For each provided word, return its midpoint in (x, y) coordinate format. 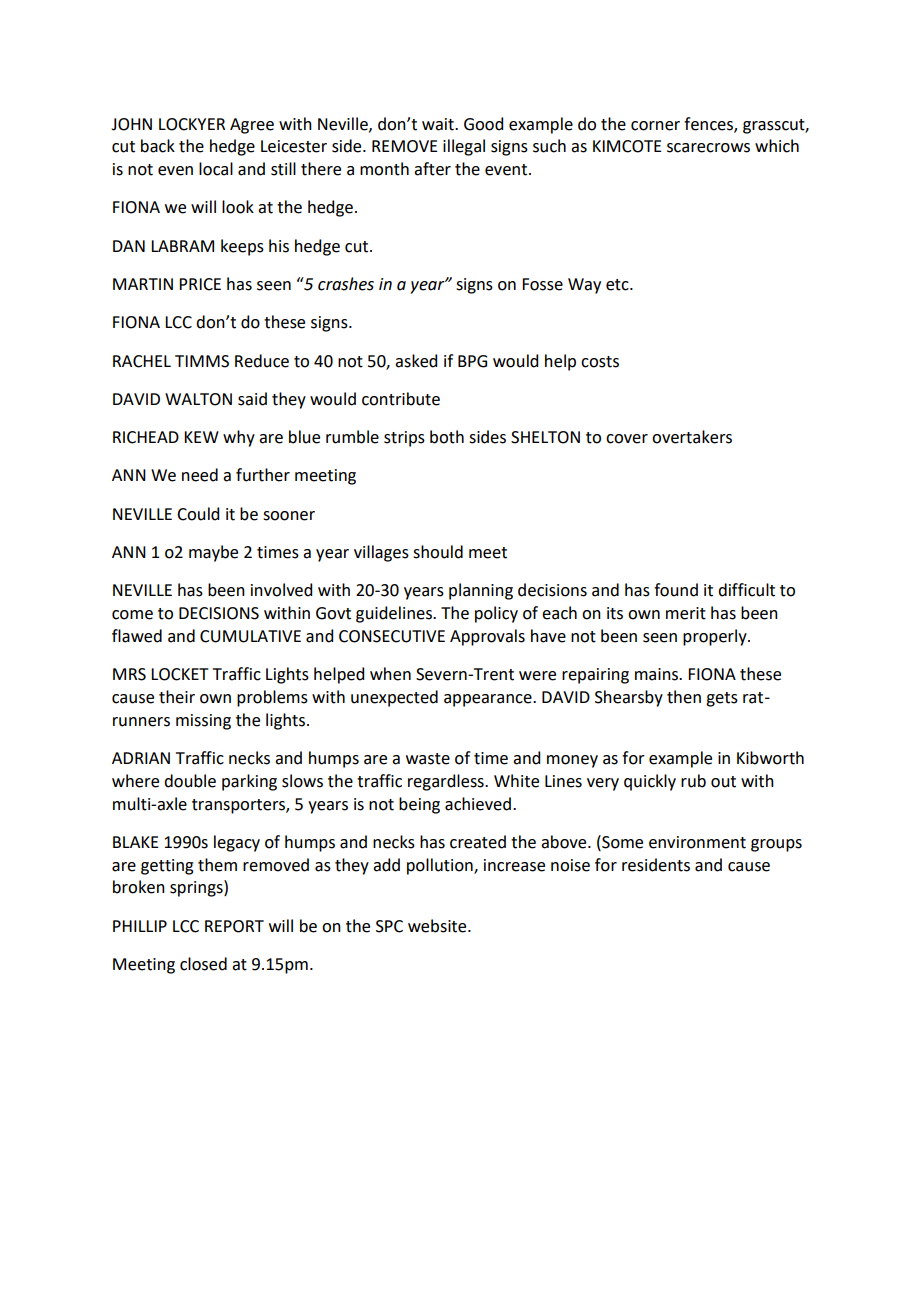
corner (655, 126)
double (190, 781)
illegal (464, 147)
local (216, 169)
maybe (213, 553)
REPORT (234, 926)
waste (428, 759)
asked (416, 361)
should (438, 552)
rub (693, 781)
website (438, 926)
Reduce (262, 361)
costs (600, 362)
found (676, 590)
